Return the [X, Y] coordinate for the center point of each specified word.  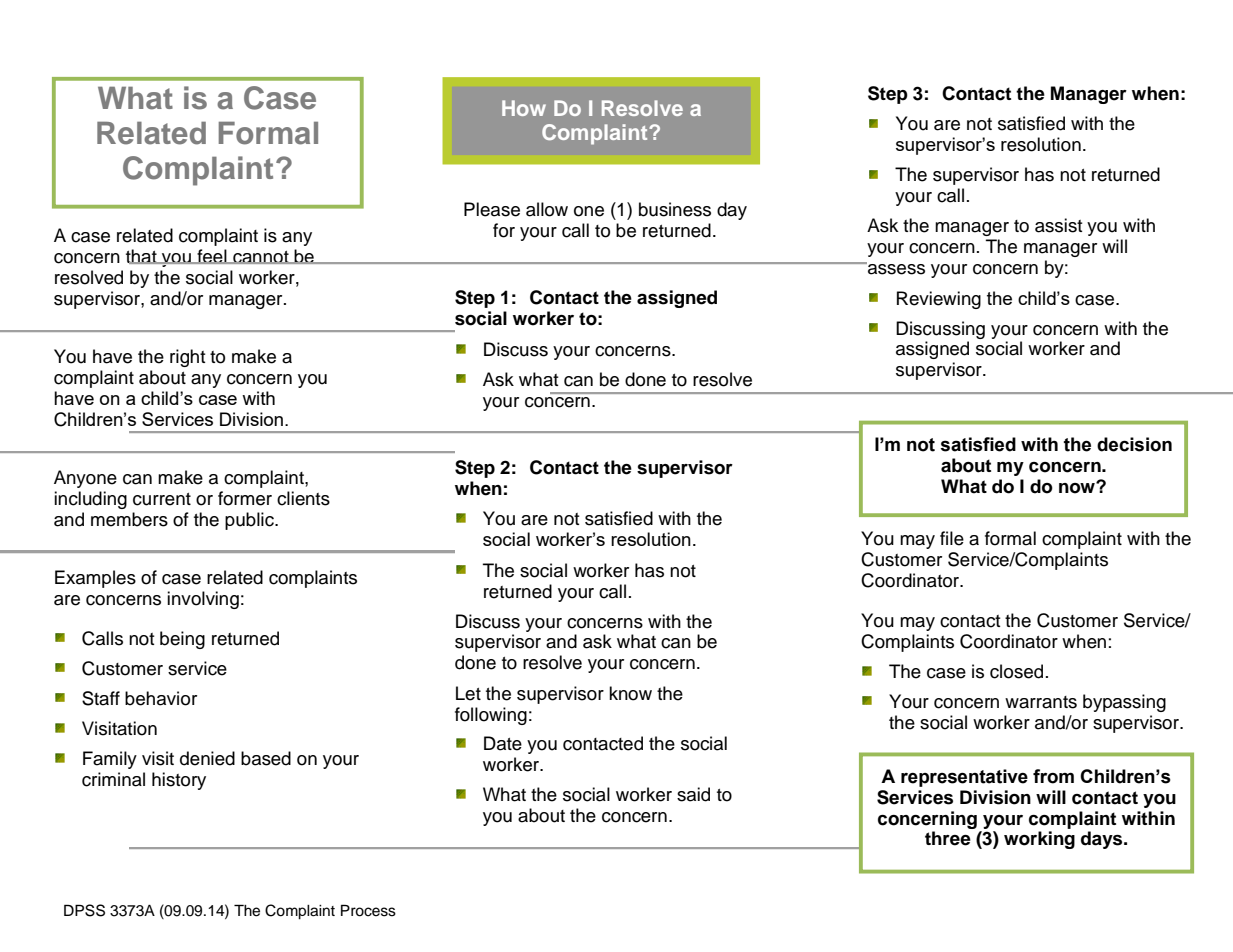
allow [547, 209]
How [524, 108]
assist [1059, 225]
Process [368, 910]
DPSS [84, 910]
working [1039, 840]
